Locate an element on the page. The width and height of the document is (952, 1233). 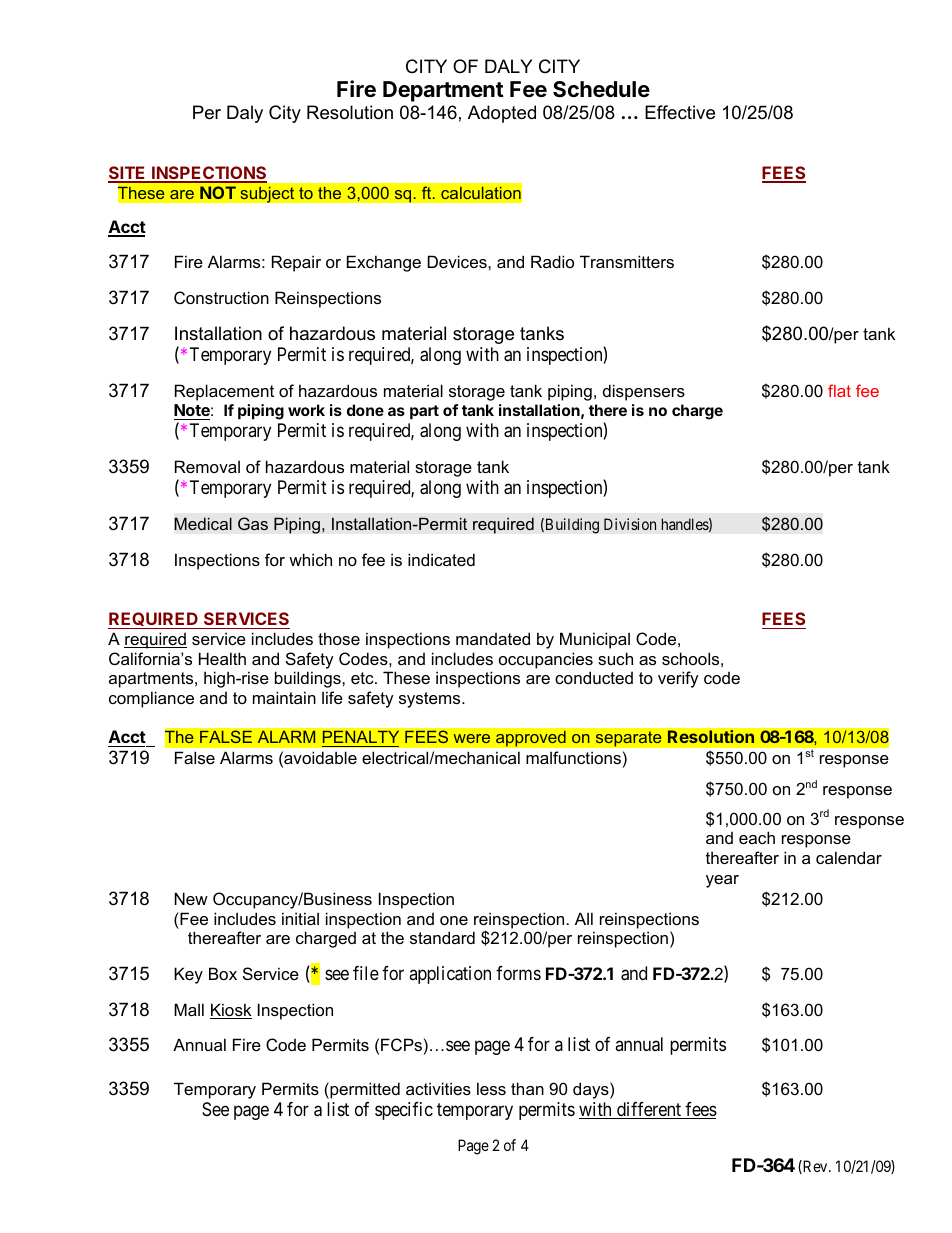
Mall is located at coordinates (189, 1009).
